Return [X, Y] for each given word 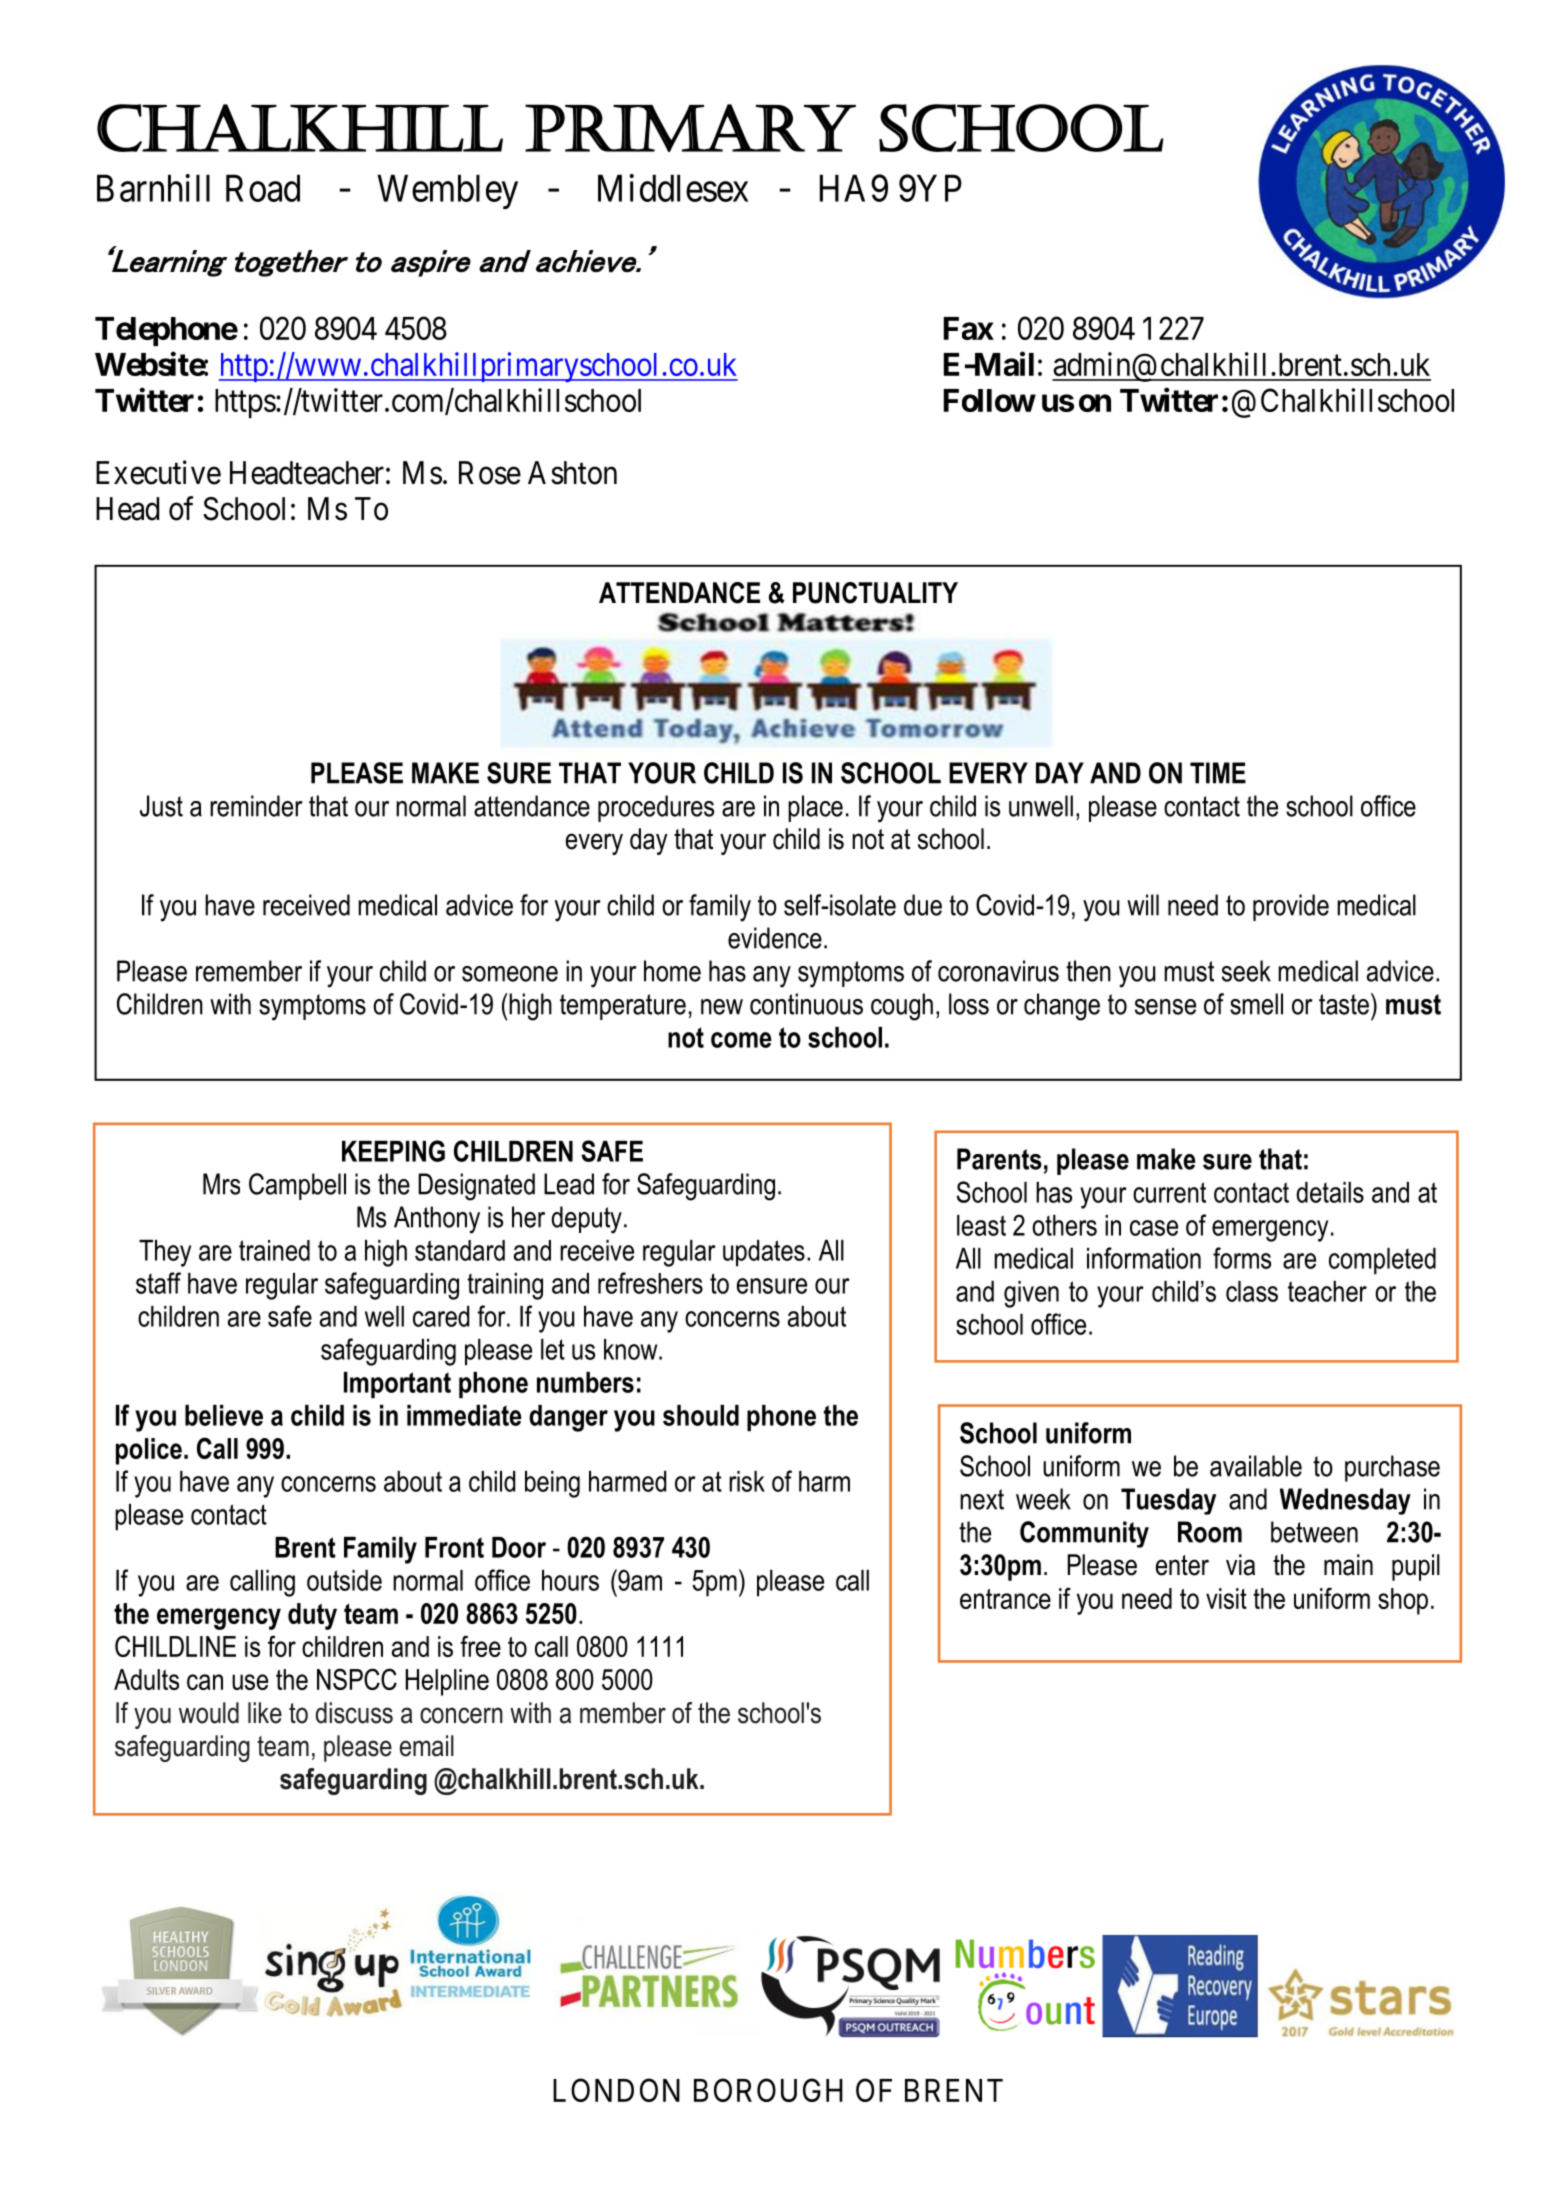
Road [263, 188]
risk [747, 1481]
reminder [256, 806]
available [1256, 1466]
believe [224, 1415]
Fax [969, 328]
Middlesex [673, 188]
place [815, 808]
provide [1291, 907]
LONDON [616, 2090]
